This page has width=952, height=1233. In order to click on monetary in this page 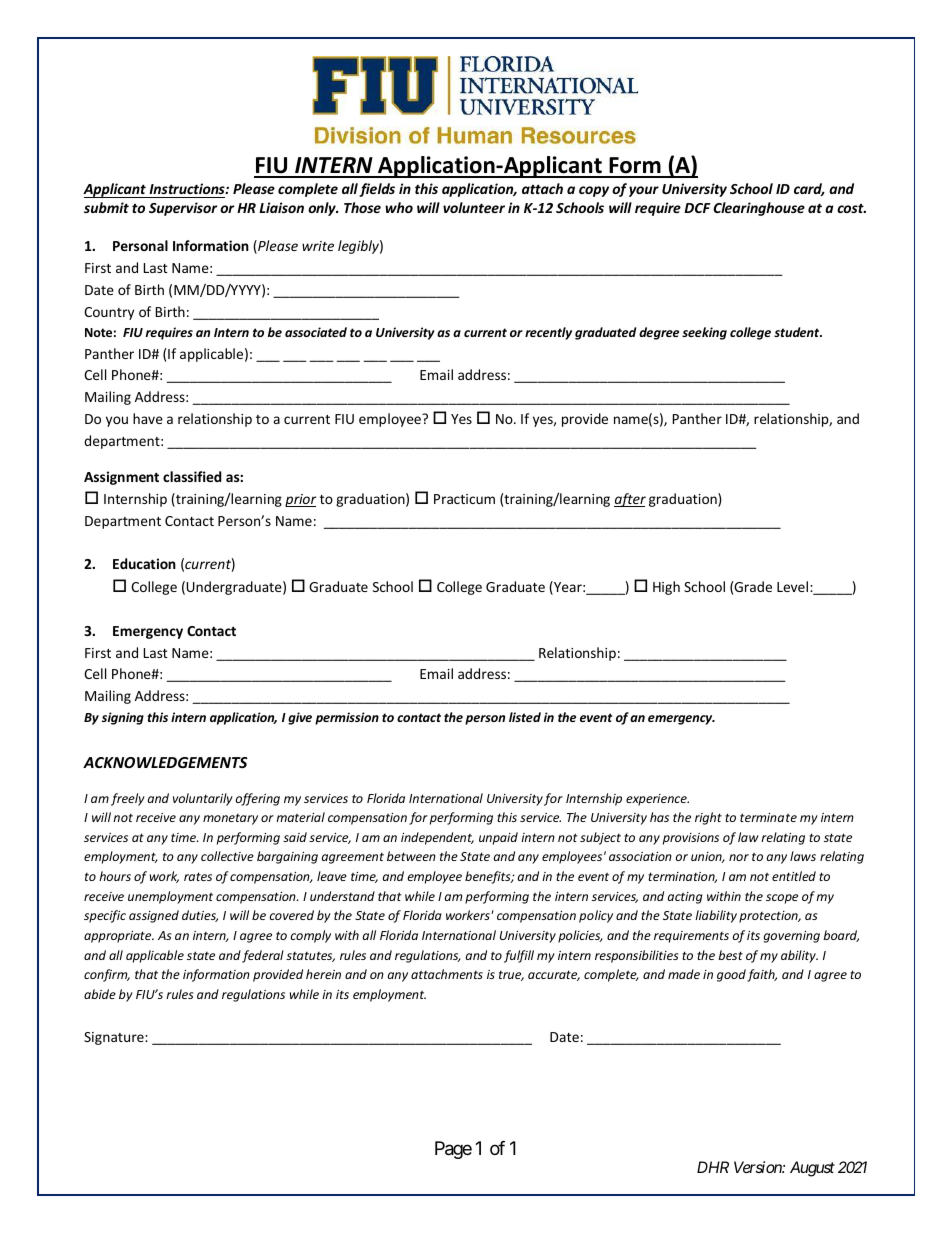, I will do `click(230, 819)`.
